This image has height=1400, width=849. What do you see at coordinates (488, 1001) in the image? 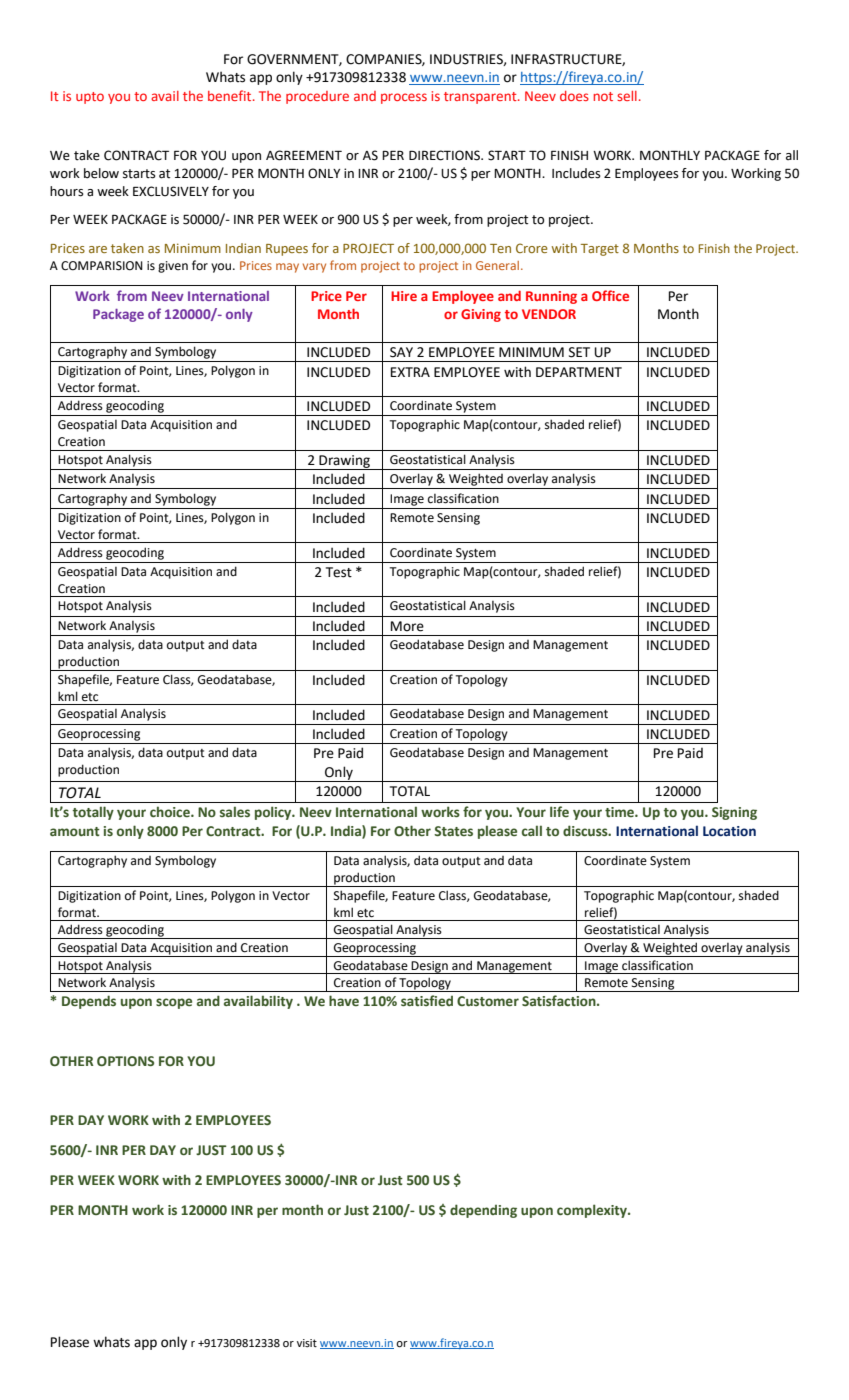
I see `Customer` at bounding box center [488, 1001].
